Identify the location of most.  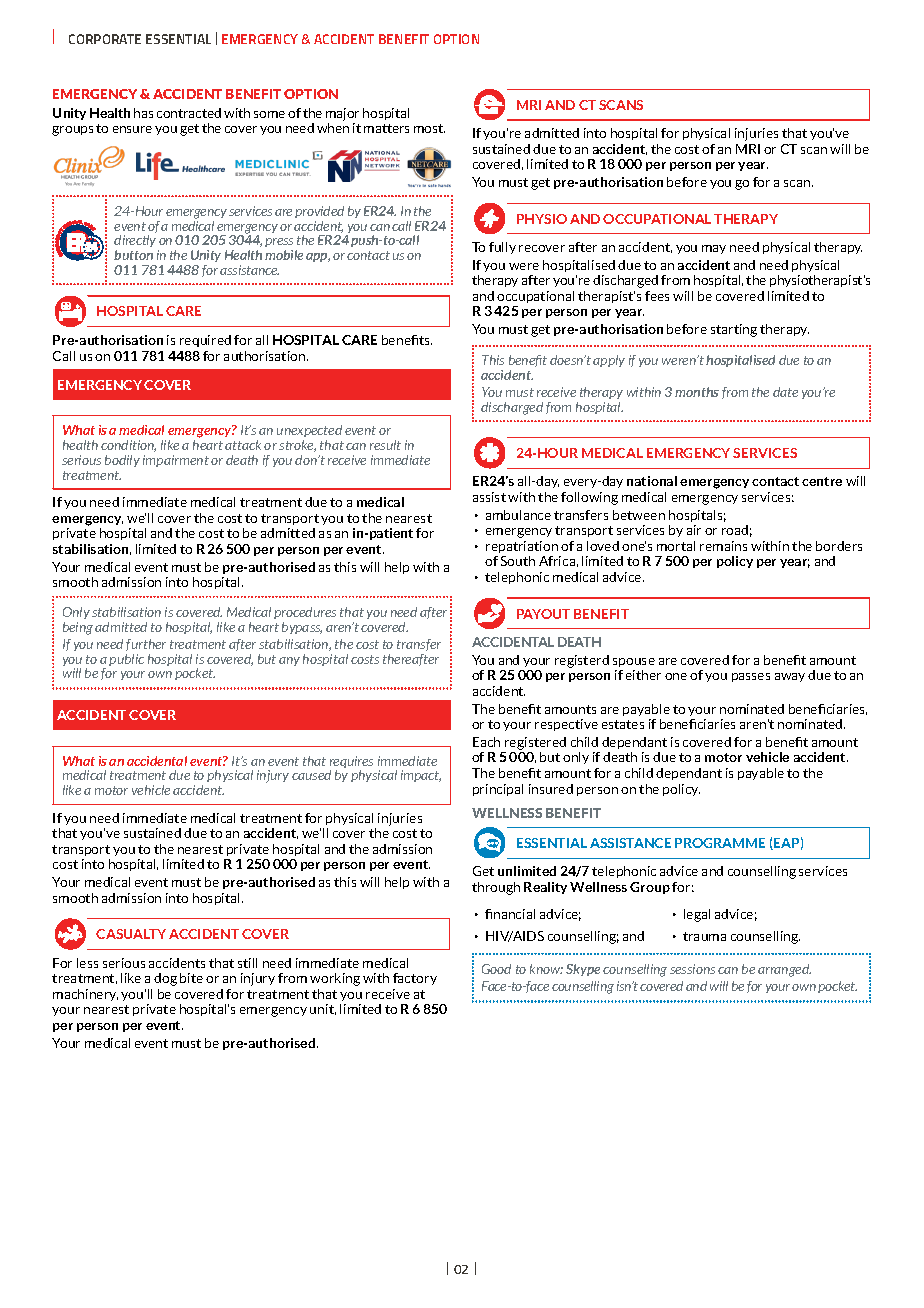
(429, 128).
